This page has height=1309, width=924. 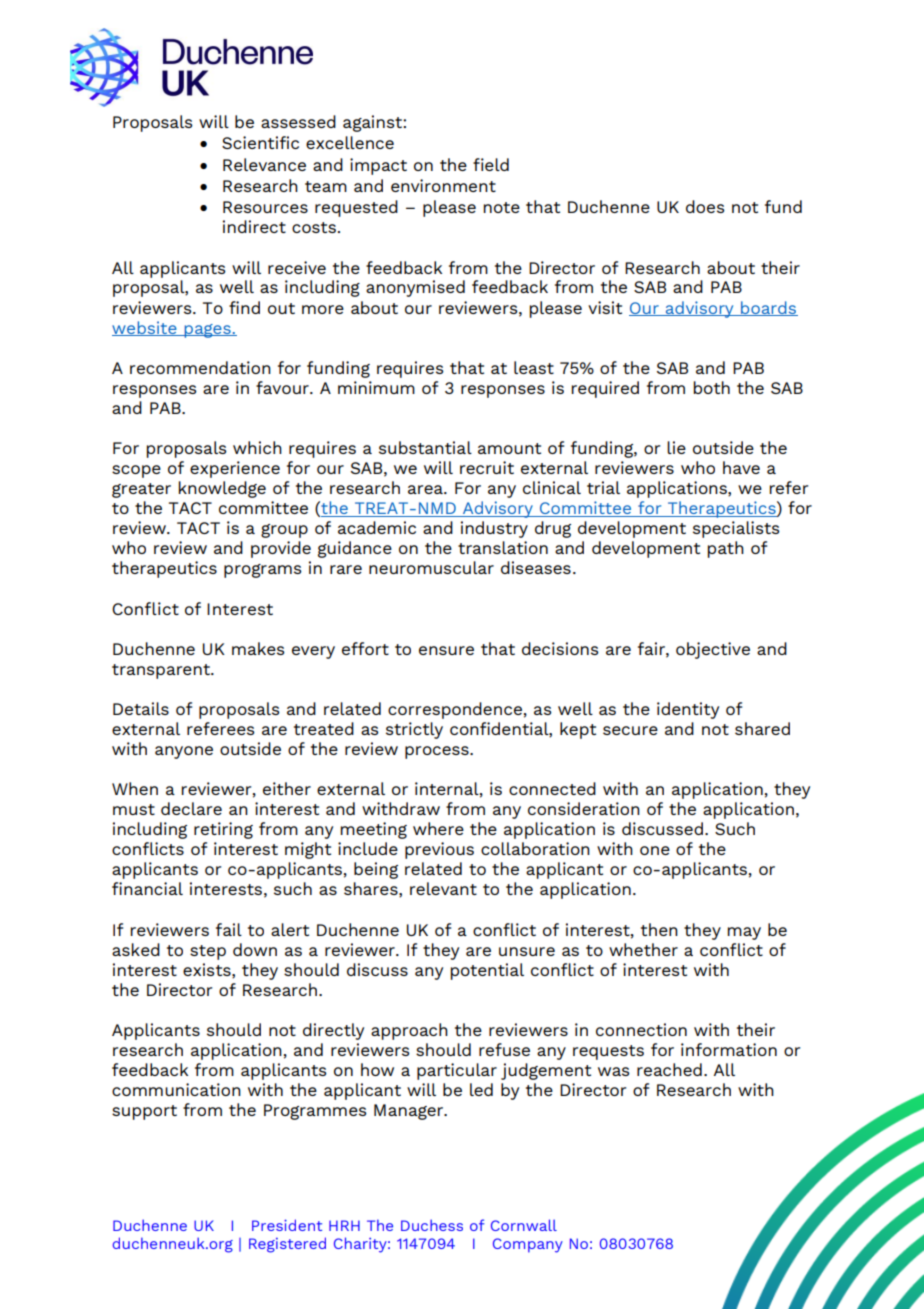 What do you see at coordinates (439, 850) in the page?
I see `previous` at bounding box center [439, 850].
